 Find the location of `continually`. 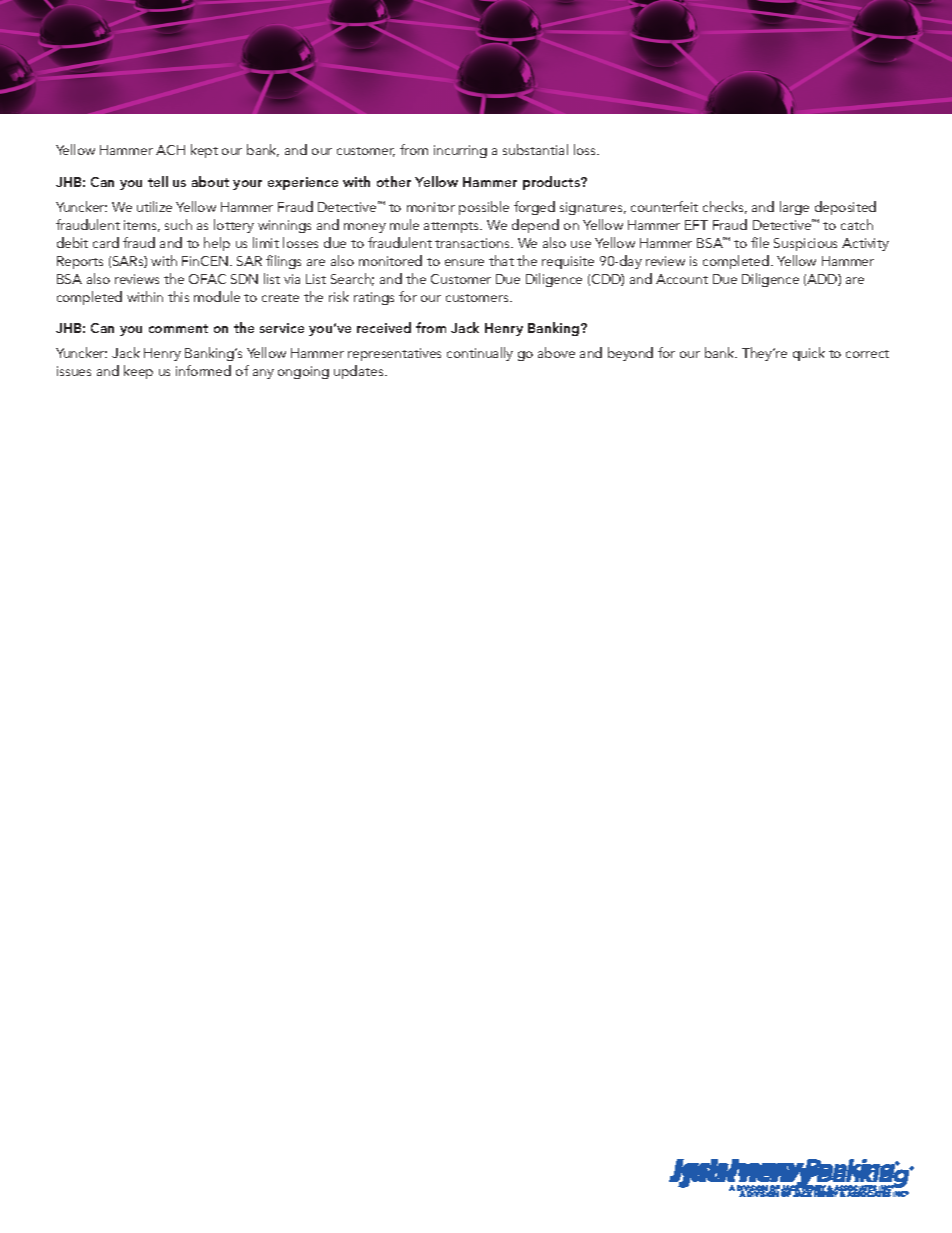

continually is located at coordinates (480, 354).
